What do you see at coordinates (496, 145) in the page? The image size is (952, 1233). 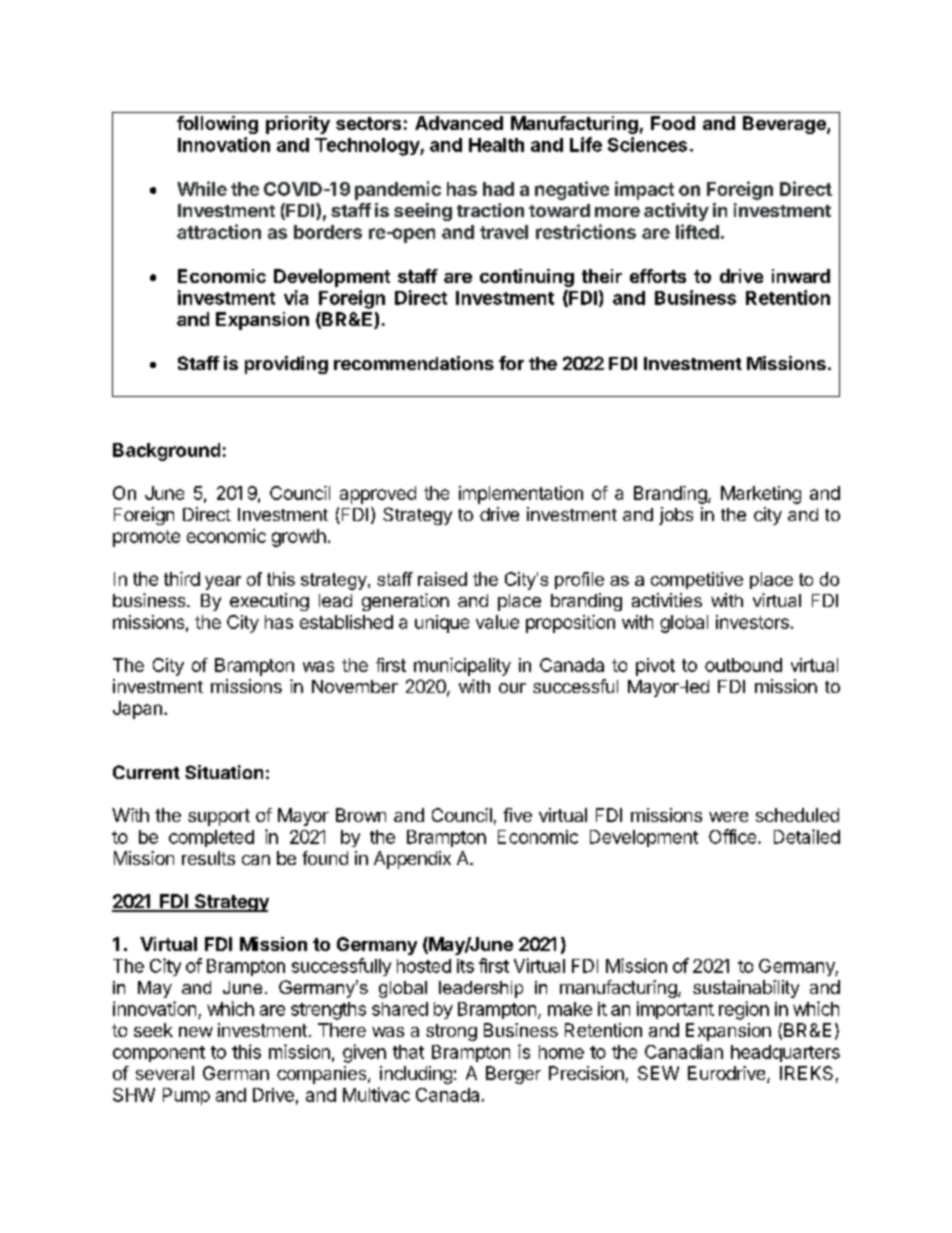 I see `Health` at bounding box center [496, 145].
